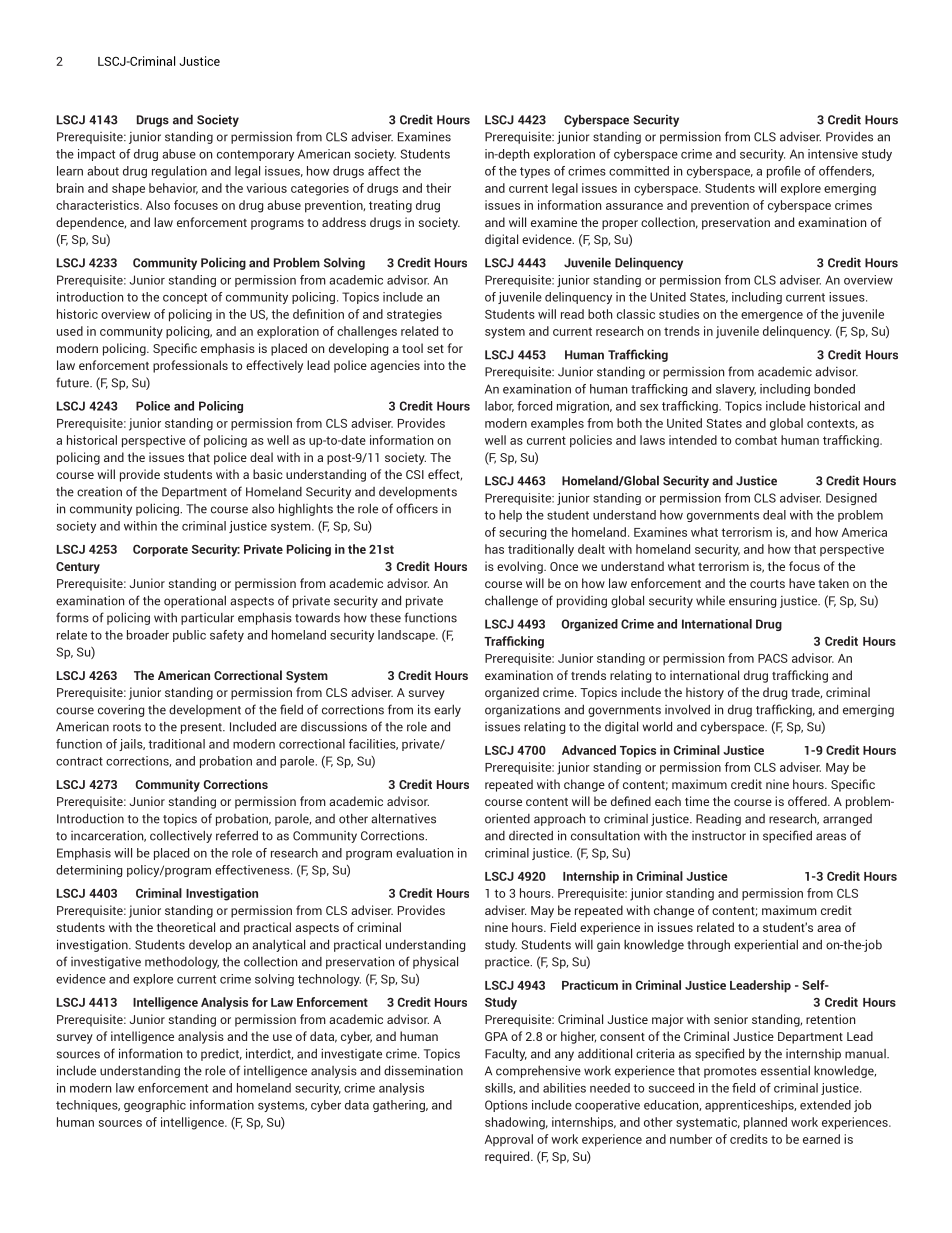 The height and width of the document is (1233, 952). Describe the element at coordinates (173, 189) in the document. I see `behavior` at that location.
